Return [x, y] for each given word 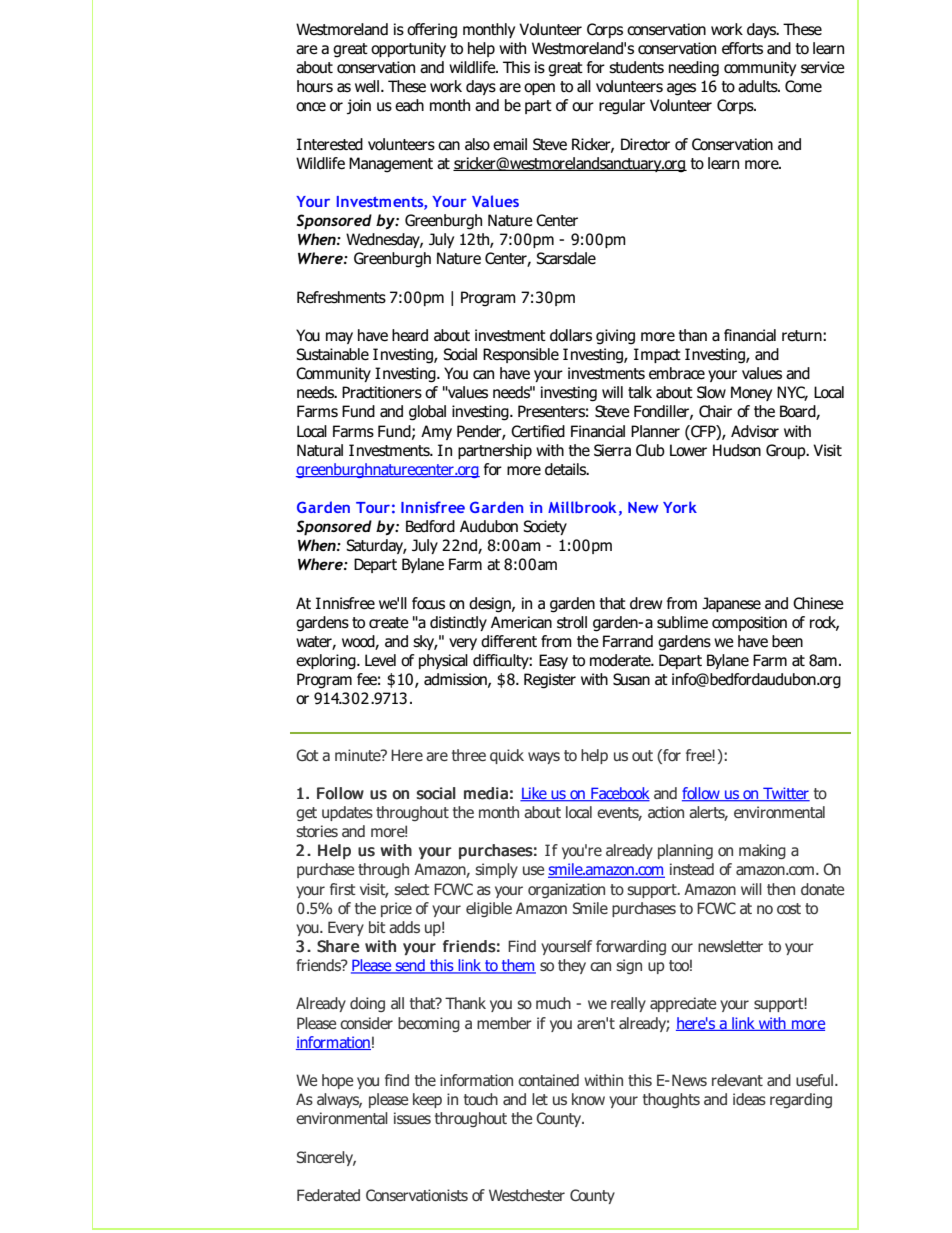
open [539, 89]
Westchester [527, 1195]
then [781, 889]
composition [749, 623]
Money [751, 393]
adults [759, 86]
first [343, 889]
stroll [572, 622]
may [339, 338]
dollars [571, 335]
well [367, 86]
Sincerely [326, 1158]
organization [566, 890]
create [389, 623]
